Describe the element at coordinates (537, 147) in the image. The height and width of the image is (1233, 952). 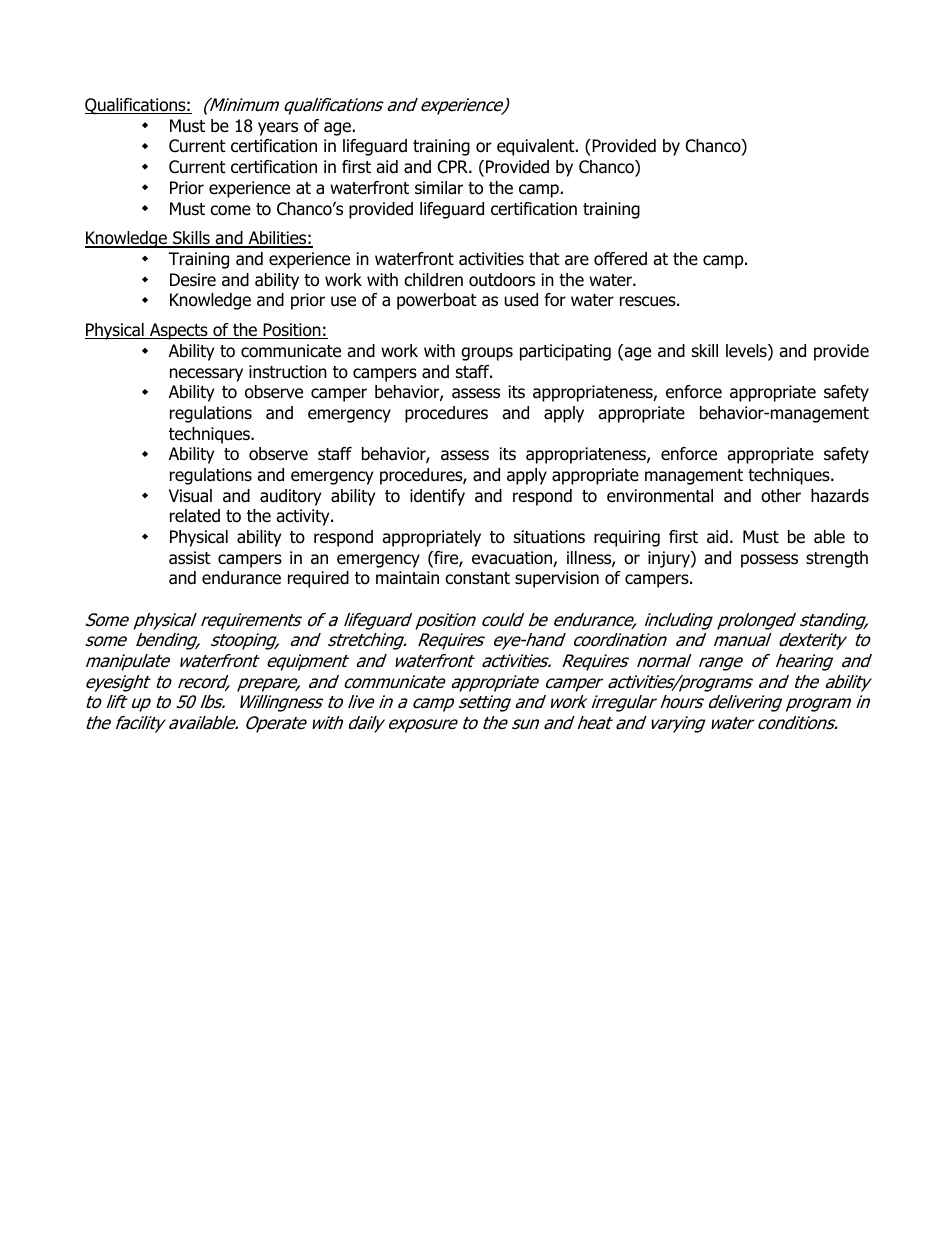
I see `equivalent` at that location.
